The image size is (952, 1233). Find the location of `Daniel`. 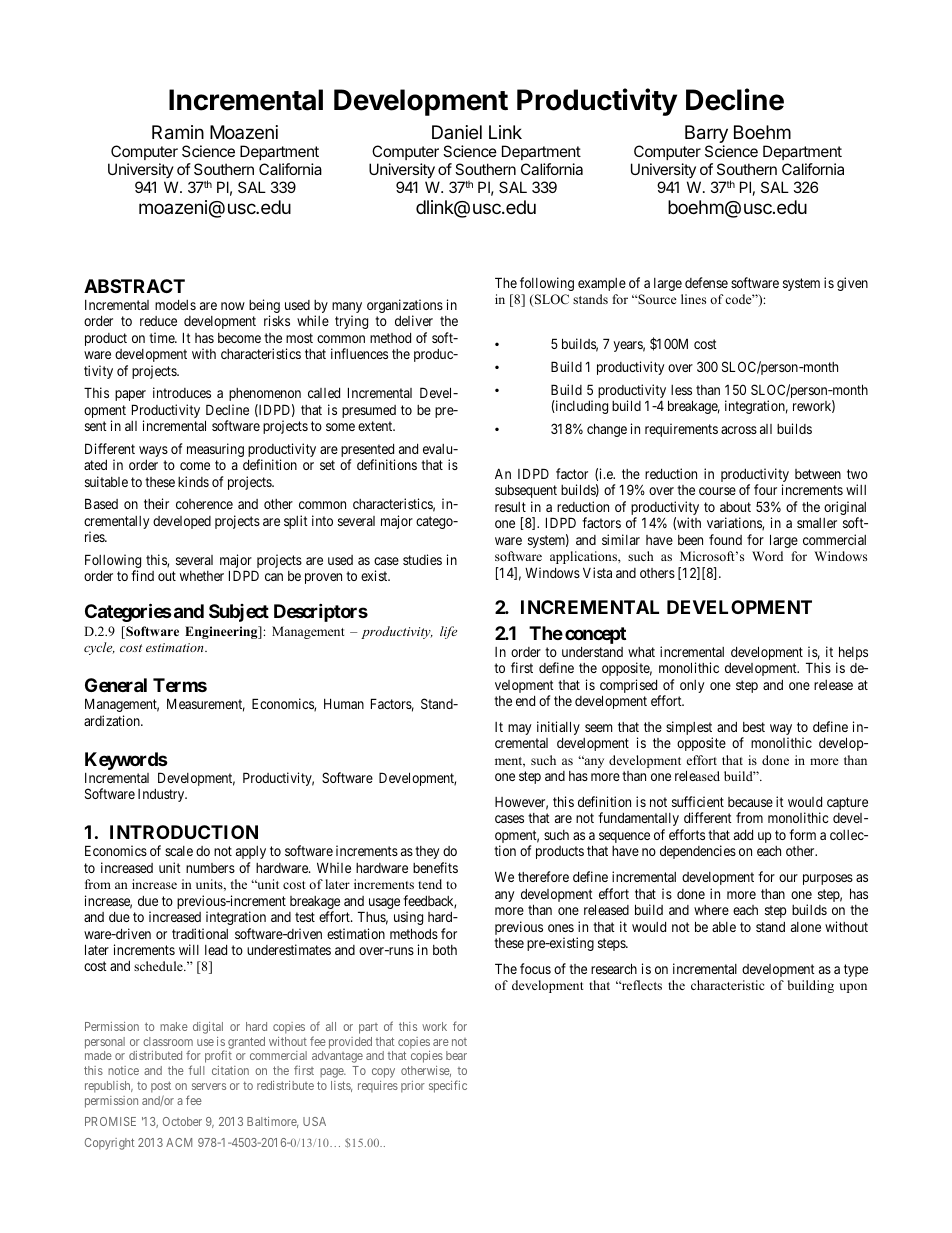

Daniel is located at coordinates (457, 132).
